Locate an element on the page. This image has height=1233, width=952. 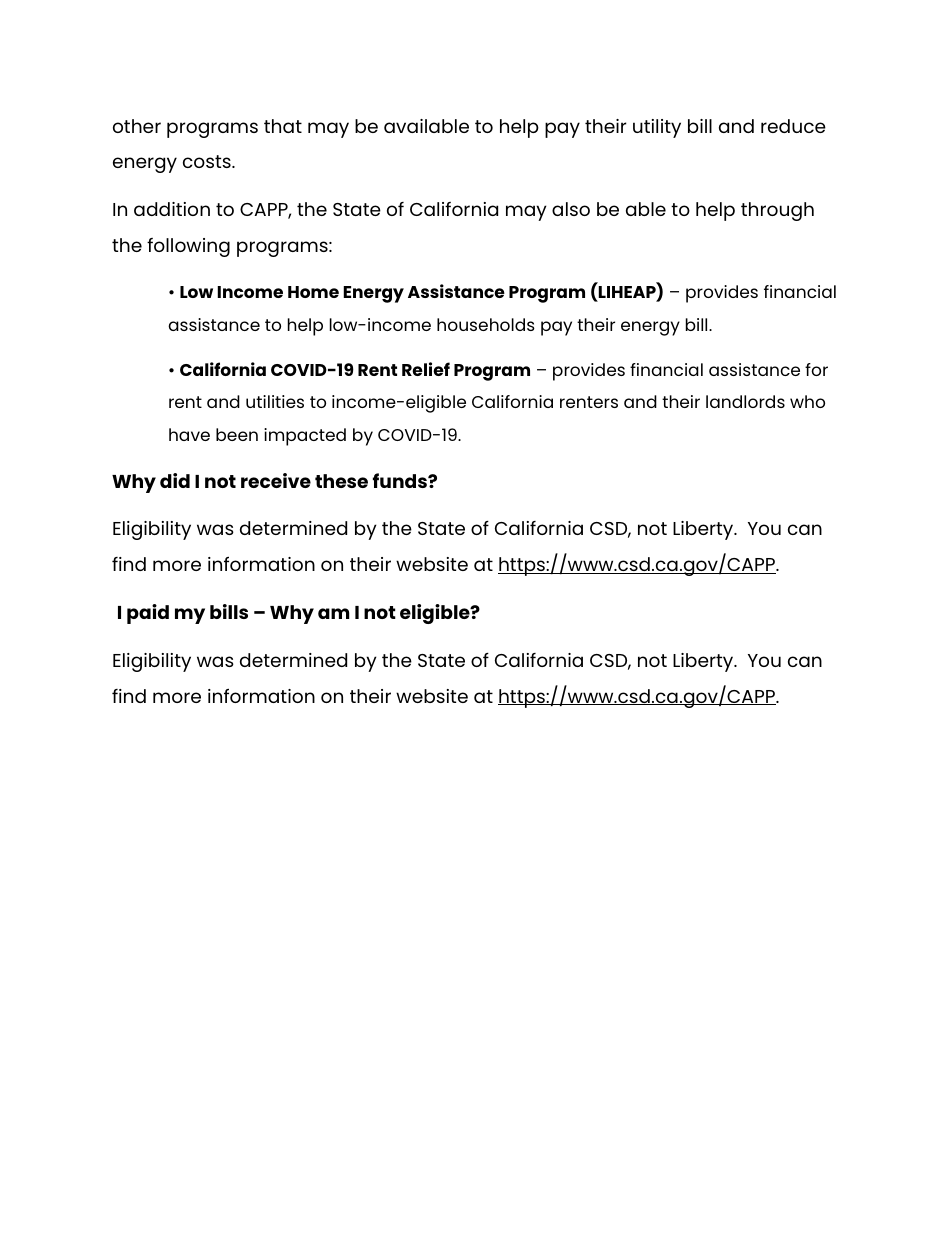
through is located at coordinates (777, 211).
